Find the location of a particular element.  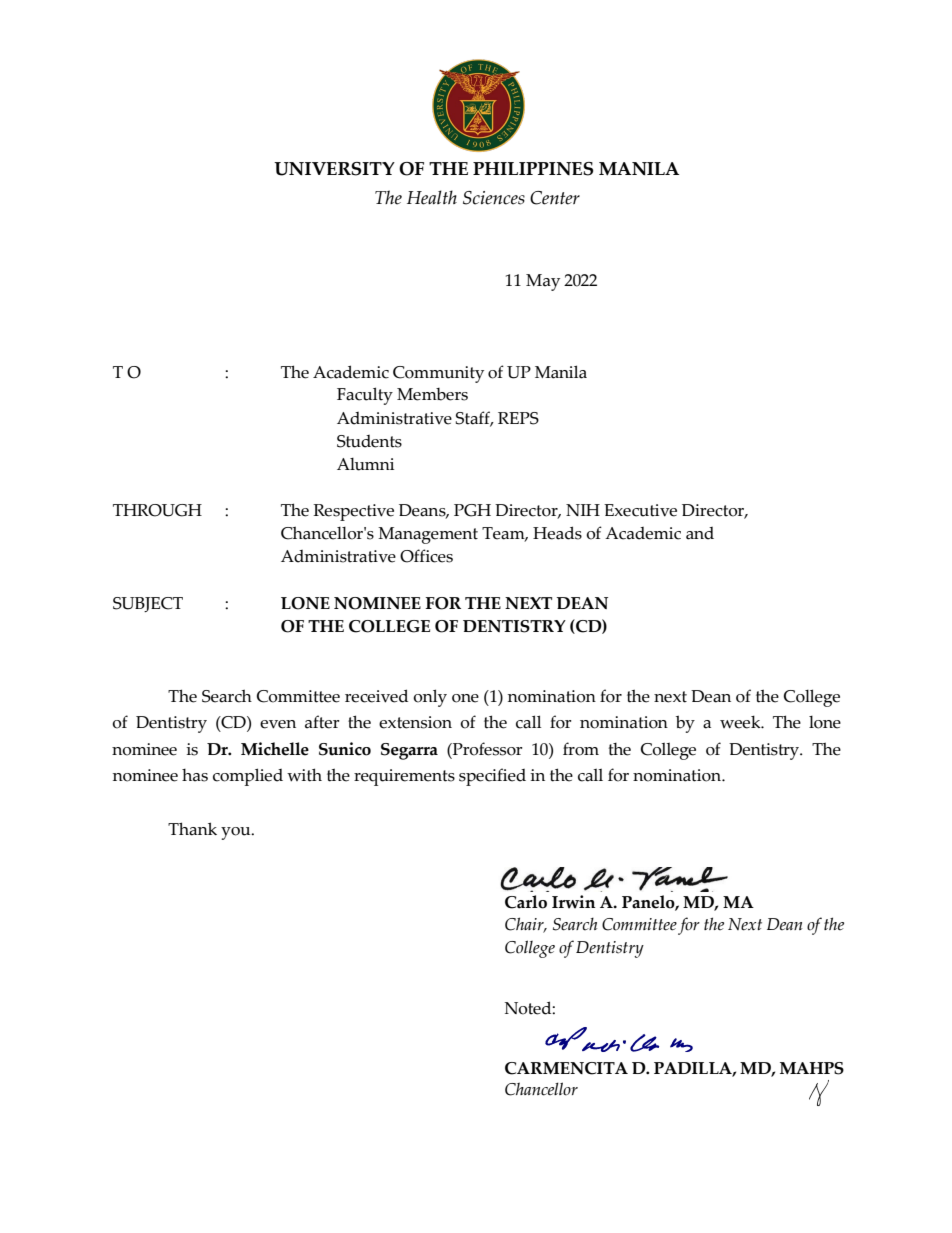

Community is located at coordinates (438, 374).
